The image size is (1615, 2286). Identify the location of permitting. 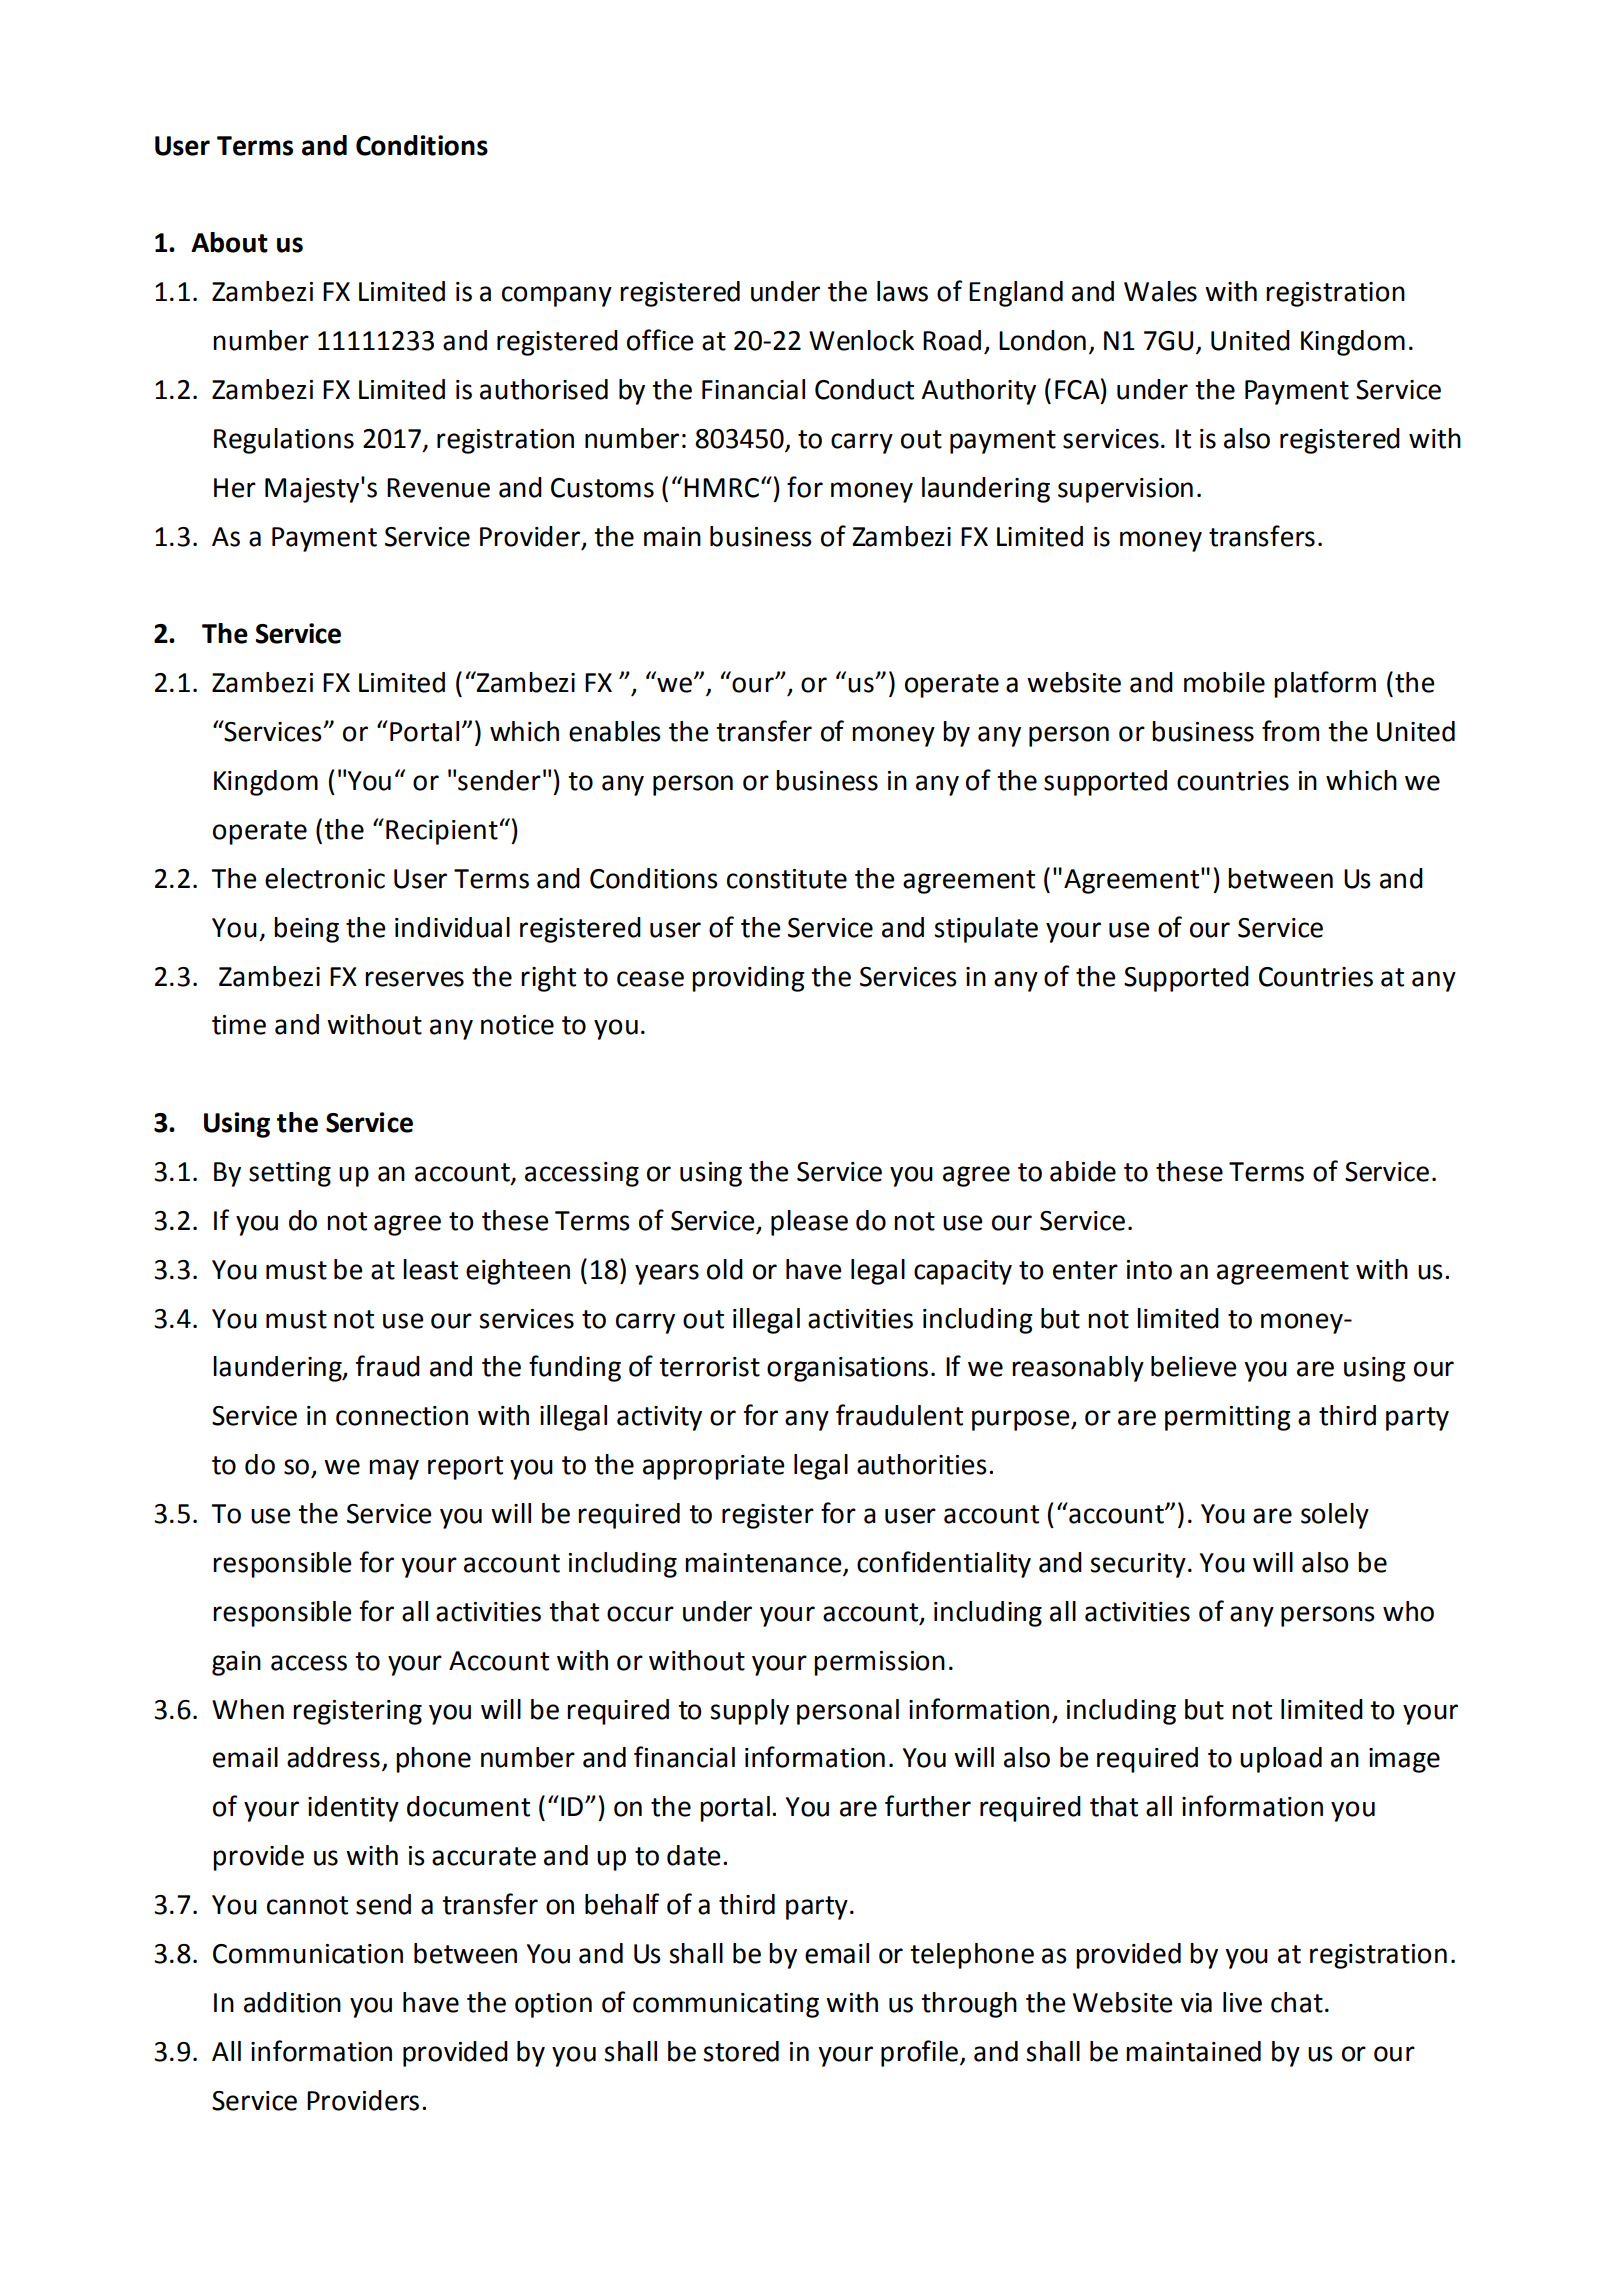
(1228, 1418).
